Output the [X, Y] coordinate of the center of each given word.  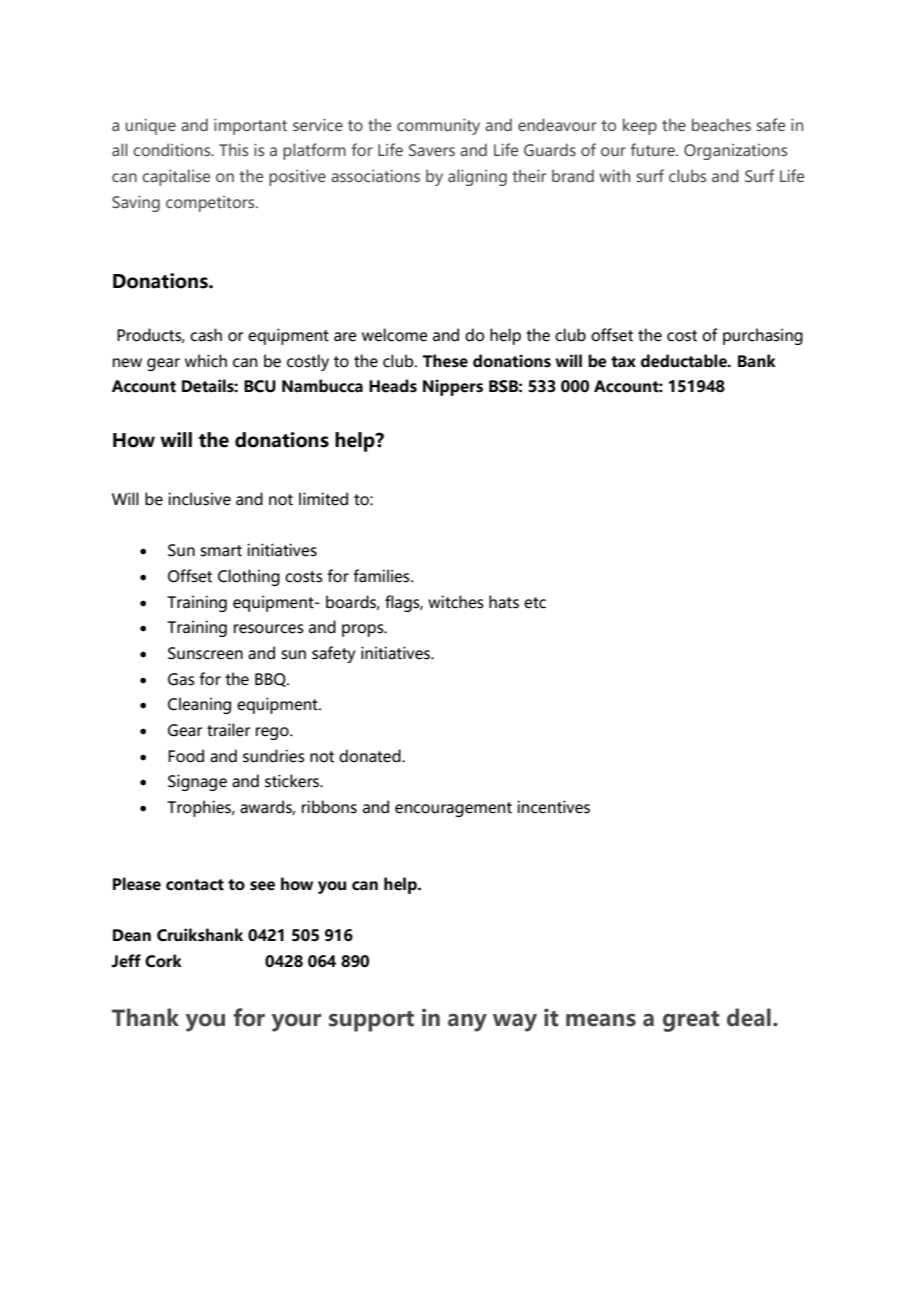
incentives [553, 807]
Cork [163, 961]
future [654, 149]
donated [371, 756]
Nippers [453, 387]
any [467, 1022]
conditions [173, 149]
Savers [432, 150]
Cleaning [199, 705]
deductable [685, 361]
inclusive [199, 499]
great [691, 1021]
